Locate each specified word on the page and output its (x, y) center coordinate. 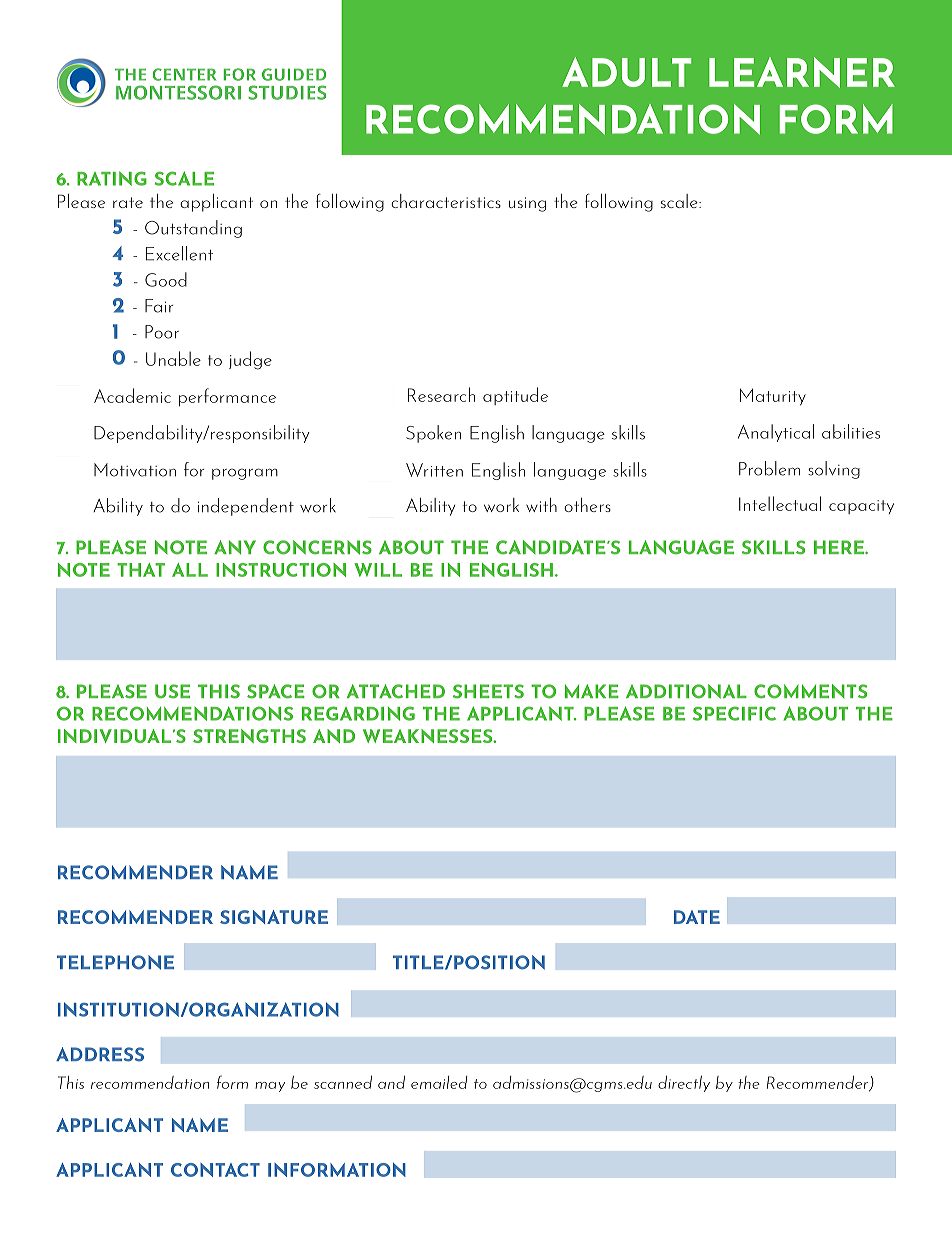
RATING (112, 178)
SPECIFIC (734, 713)
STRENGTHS (249, 736)
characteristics (446, 201)
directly (684, 1084)
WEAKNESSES (429, 736)
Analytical (776, 433)
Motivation (135, 470)
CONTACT (215, 1170)
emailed (439, 1082)
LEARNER (802, 72)
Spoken (433, 434)
